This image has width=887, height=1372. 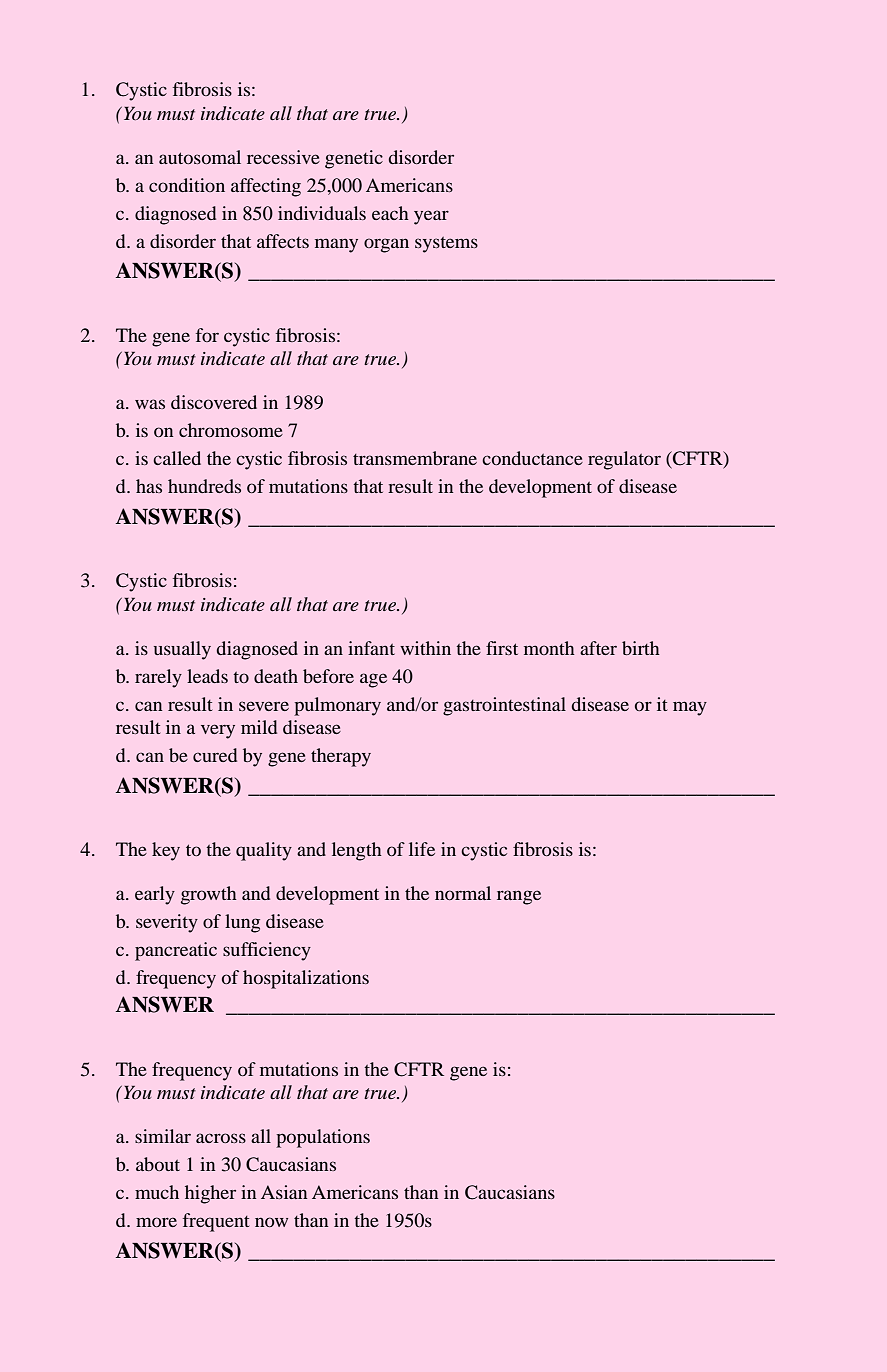 I want to click on systems, so click(x=446, y=245).
